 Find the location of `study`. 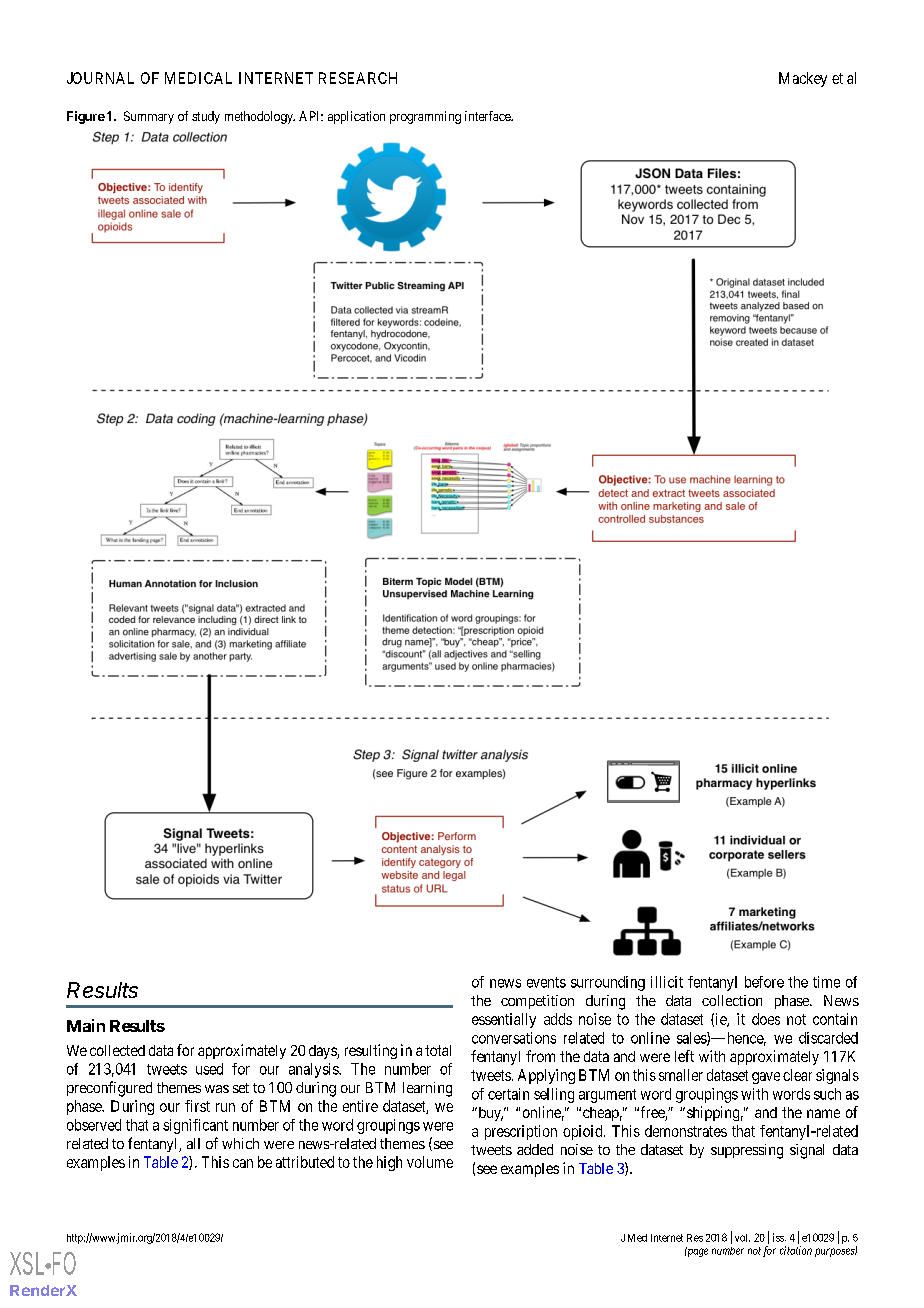

study is located at coordinates (206, 117).
